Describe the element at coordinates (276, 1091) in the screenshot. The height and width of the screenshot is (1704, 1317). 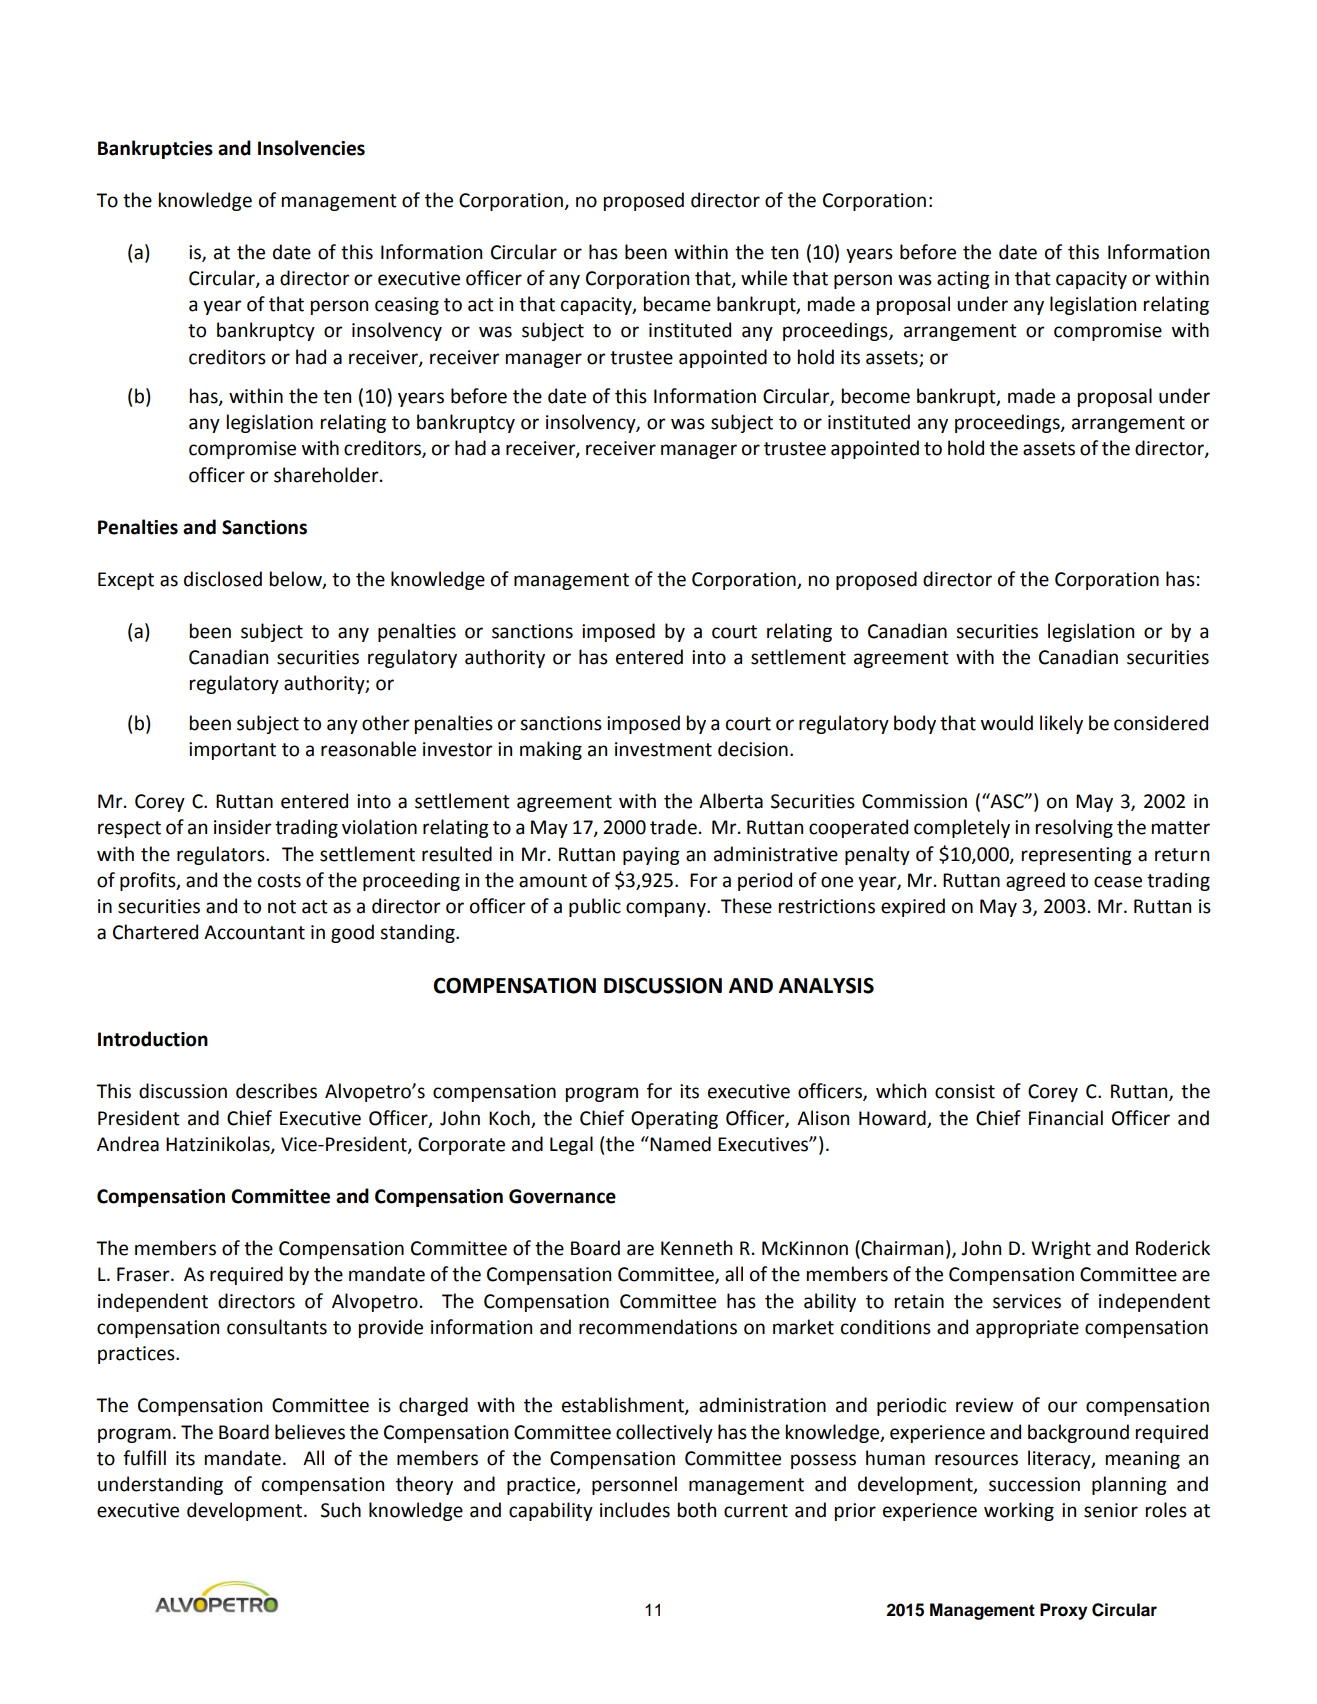
I see `describes` at that location.
